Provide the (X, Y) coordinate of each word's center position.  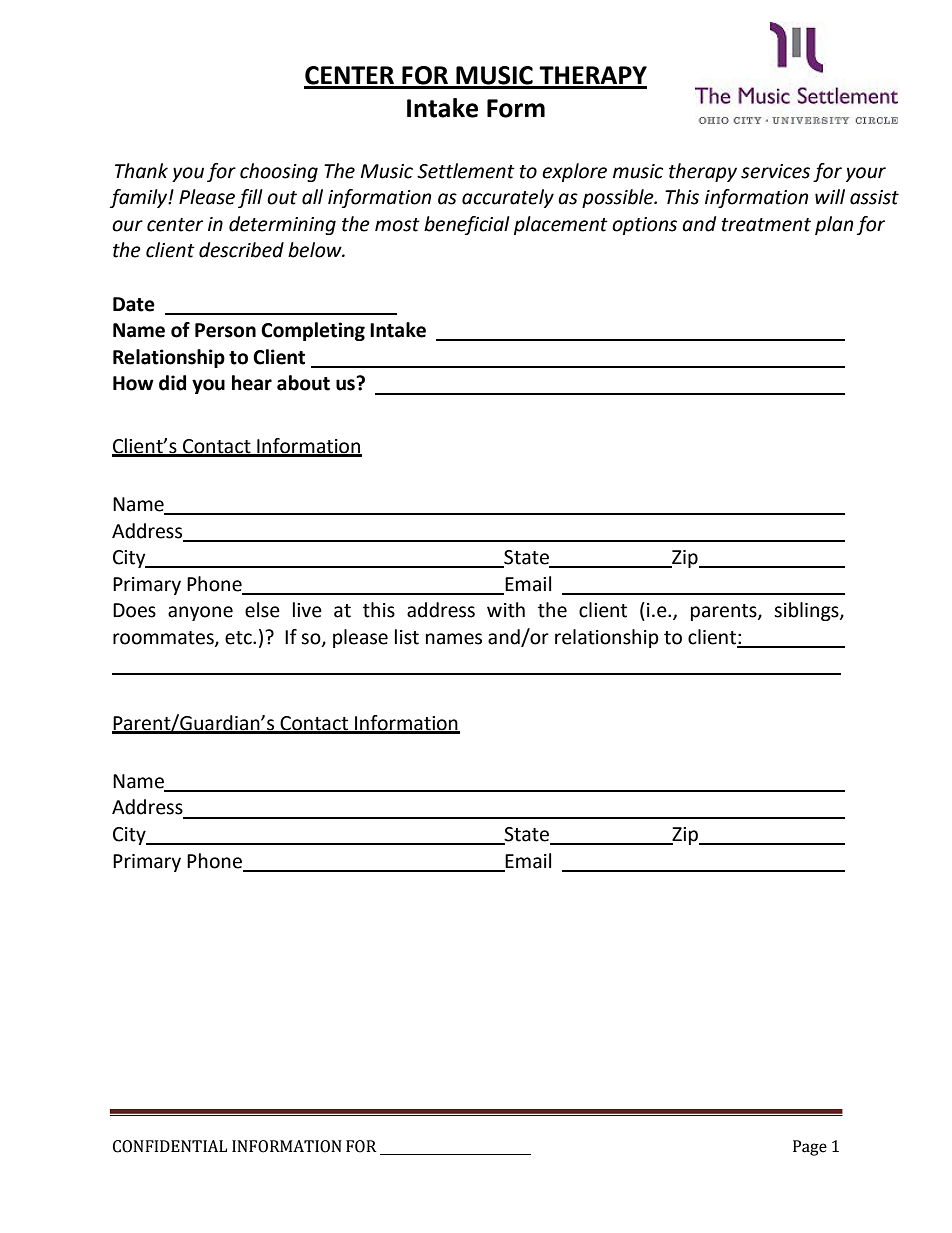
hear (252, 383)
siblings (807, 611)
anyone (200, 613)
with (506, 610)
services (775, 171)
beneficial (467, 225)
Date (134, 304)
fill (250, 198)
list (407, 637)
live (307, 610)
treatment (766, 225)
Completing (313, 331)
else (262, 610)
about (303, 383)
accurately (508, 198)
